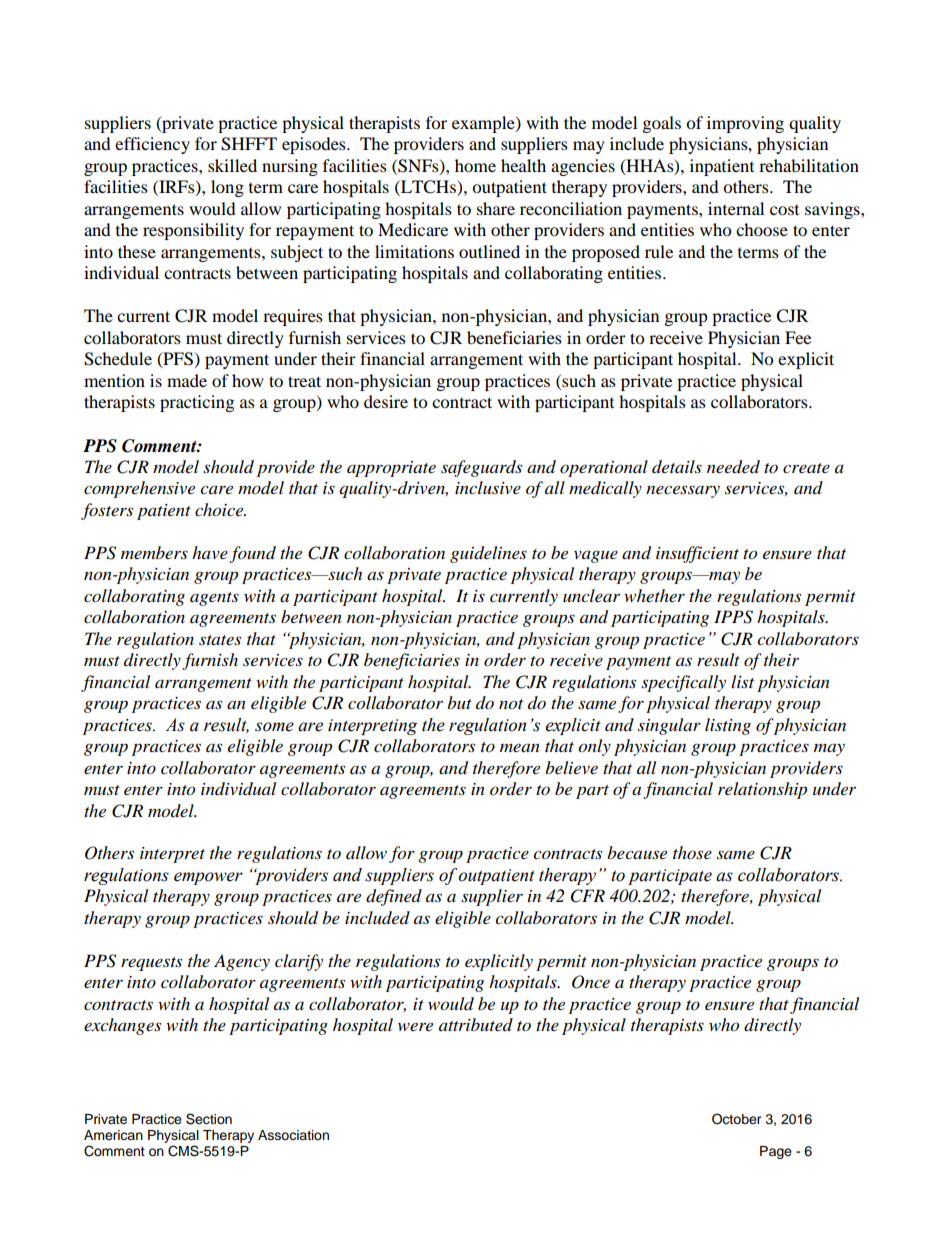 The width and height of the document is (952, 1233). What do you see at coordinates (733, 617) in the document?
I see `IPPS` at bounding box center [733, 617].
